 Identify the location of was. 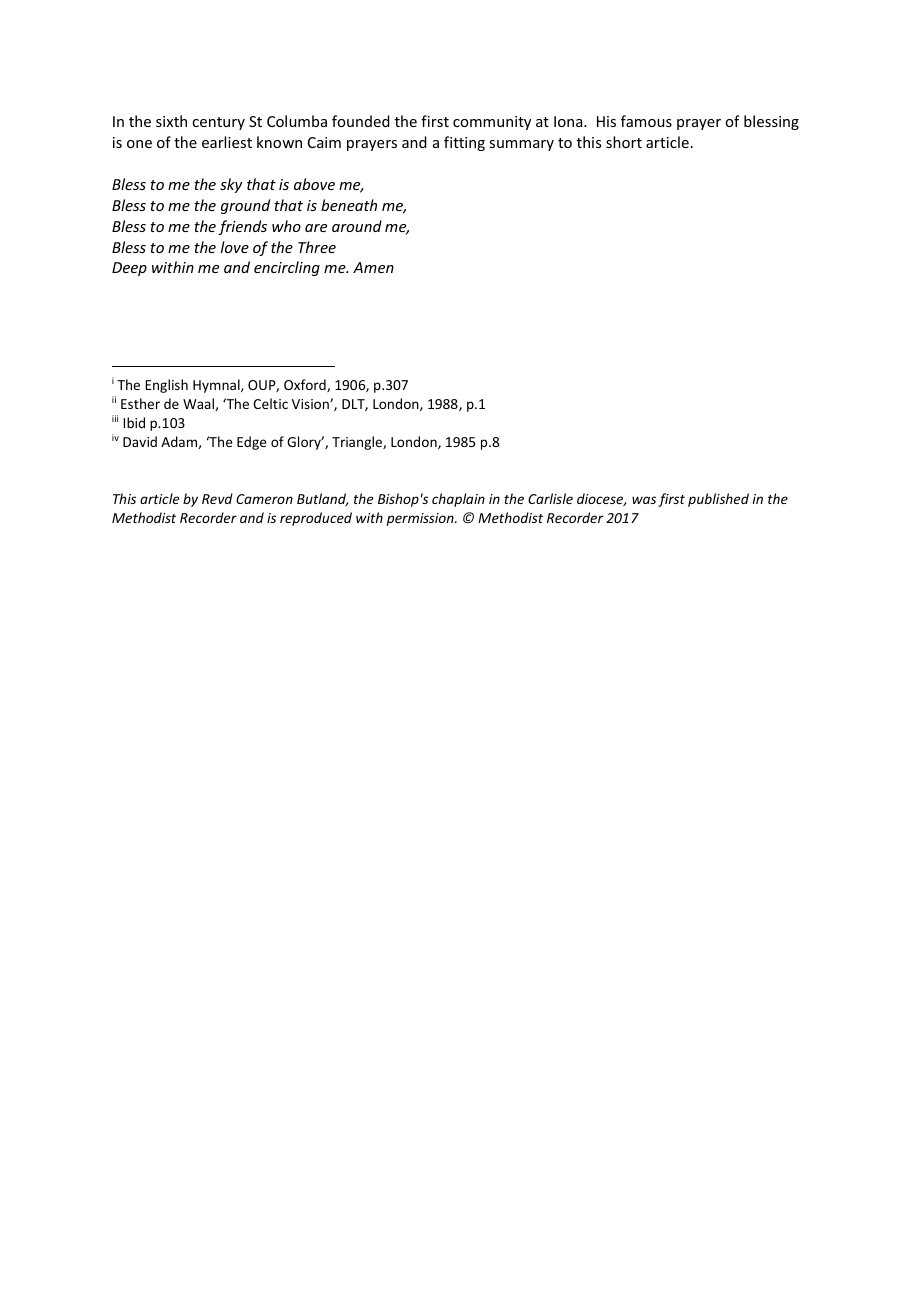
(644, 500).
